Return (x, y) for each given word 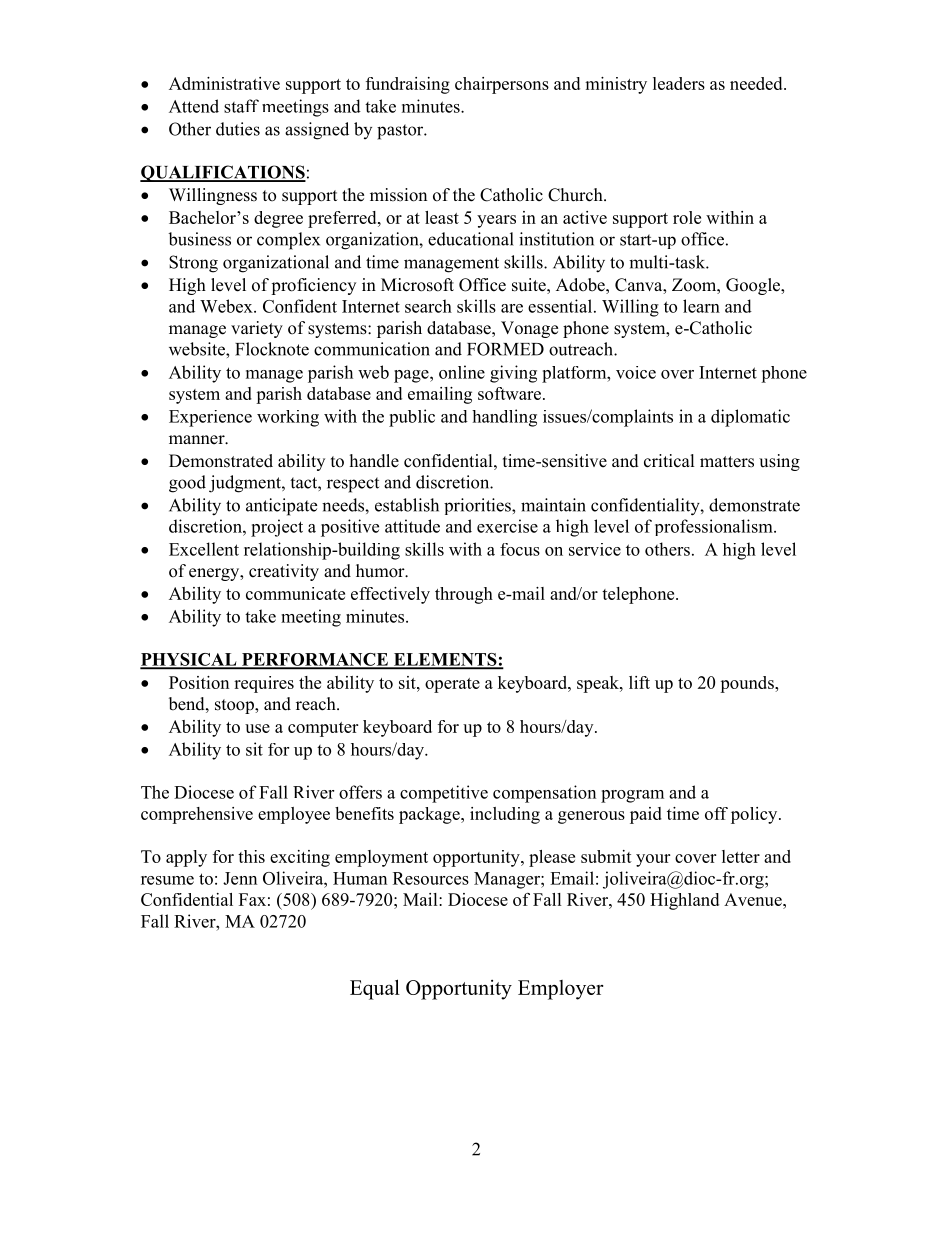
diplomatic (750, 418)
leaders (679, 83)
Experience (210, 418)
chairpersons (502, 85)
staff (241, 106)
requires (264, 684)
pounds (748, 684)
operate (452, 685)
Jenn (240, 878)
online (462, 372)
